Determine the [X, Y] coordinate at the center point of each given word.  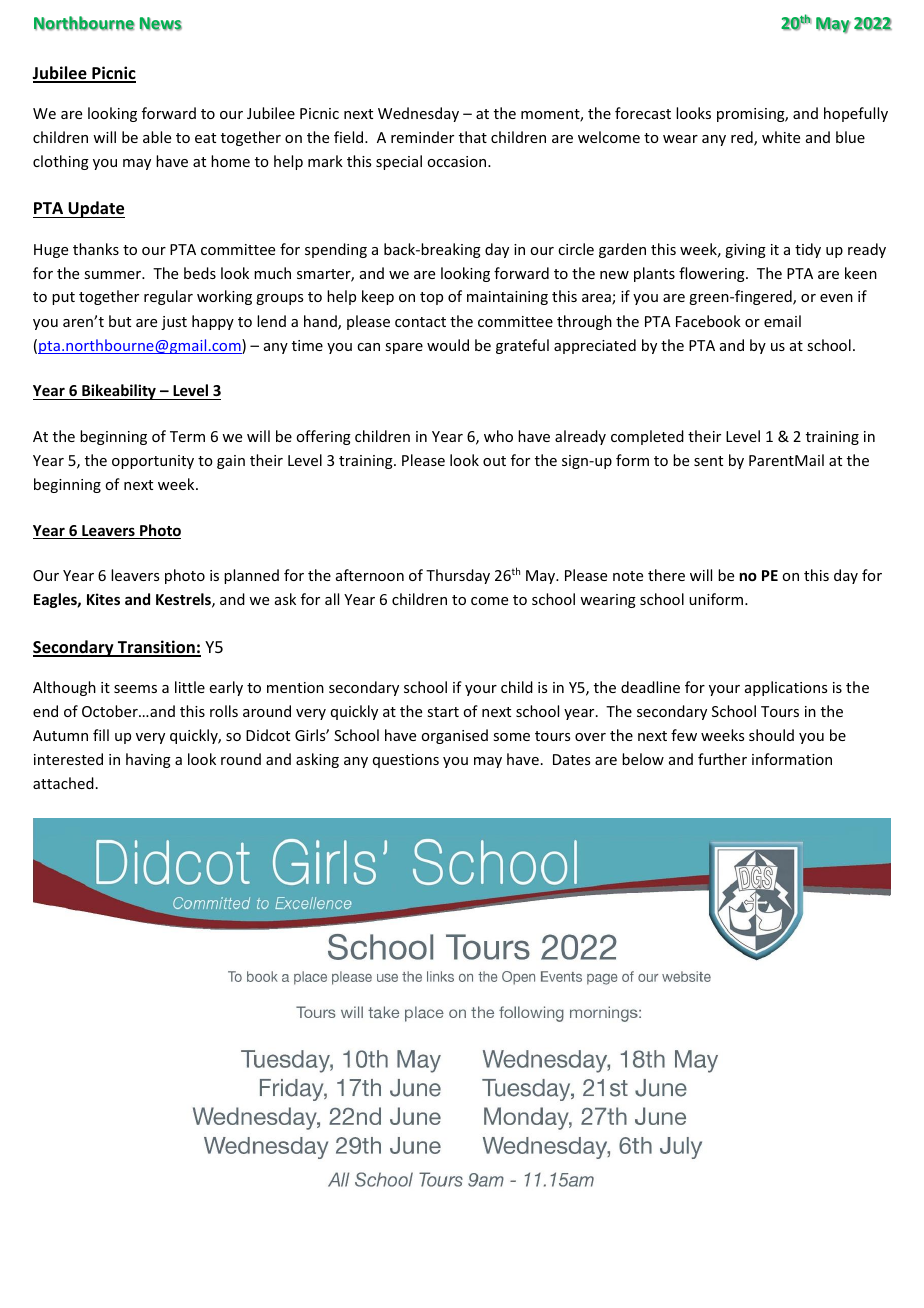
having [148, 760]
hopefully [856, 114]
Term [187, 436]
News [161, 24]
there [666, 575]
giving [745, 251]
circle [576, 249]
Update [96, 209]
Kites [103, 599]
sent [708, 461]
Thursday [458, 576]
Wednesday [418, 114]
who [498, 436]
